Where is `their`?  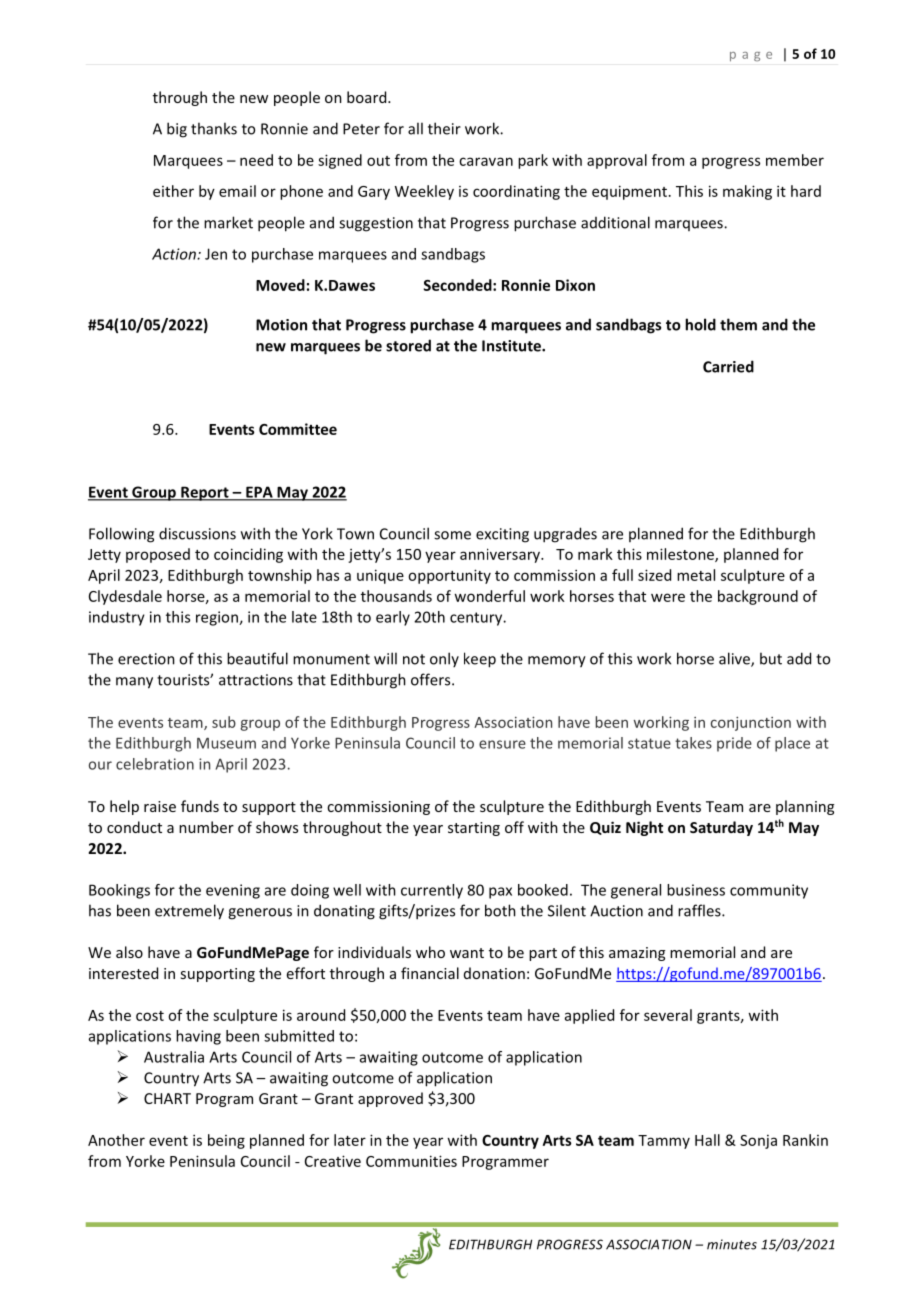
their is located at coordinates (444, 128).
